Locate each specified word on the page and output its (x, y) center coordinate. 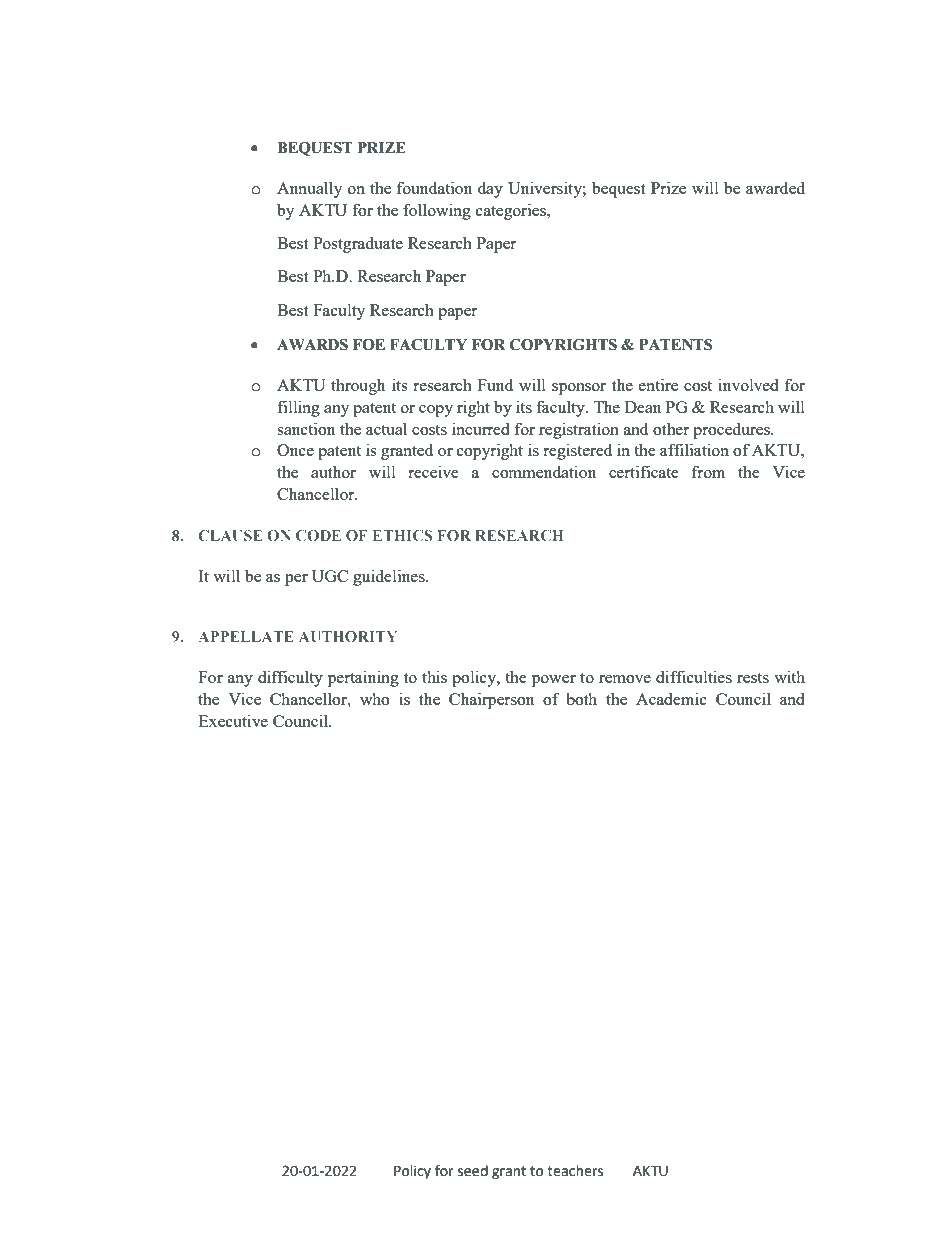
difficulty (290, 678)
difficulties (694, 676)
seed (473, 1171)
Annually (309, 189)
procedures (732, 430)
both (581, 698)
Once (295, 450)
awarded (775, 187)
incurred (481, 428)
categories (512, 211)
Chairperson (491, 700)
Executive (233, 720)
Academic (671, 698)
